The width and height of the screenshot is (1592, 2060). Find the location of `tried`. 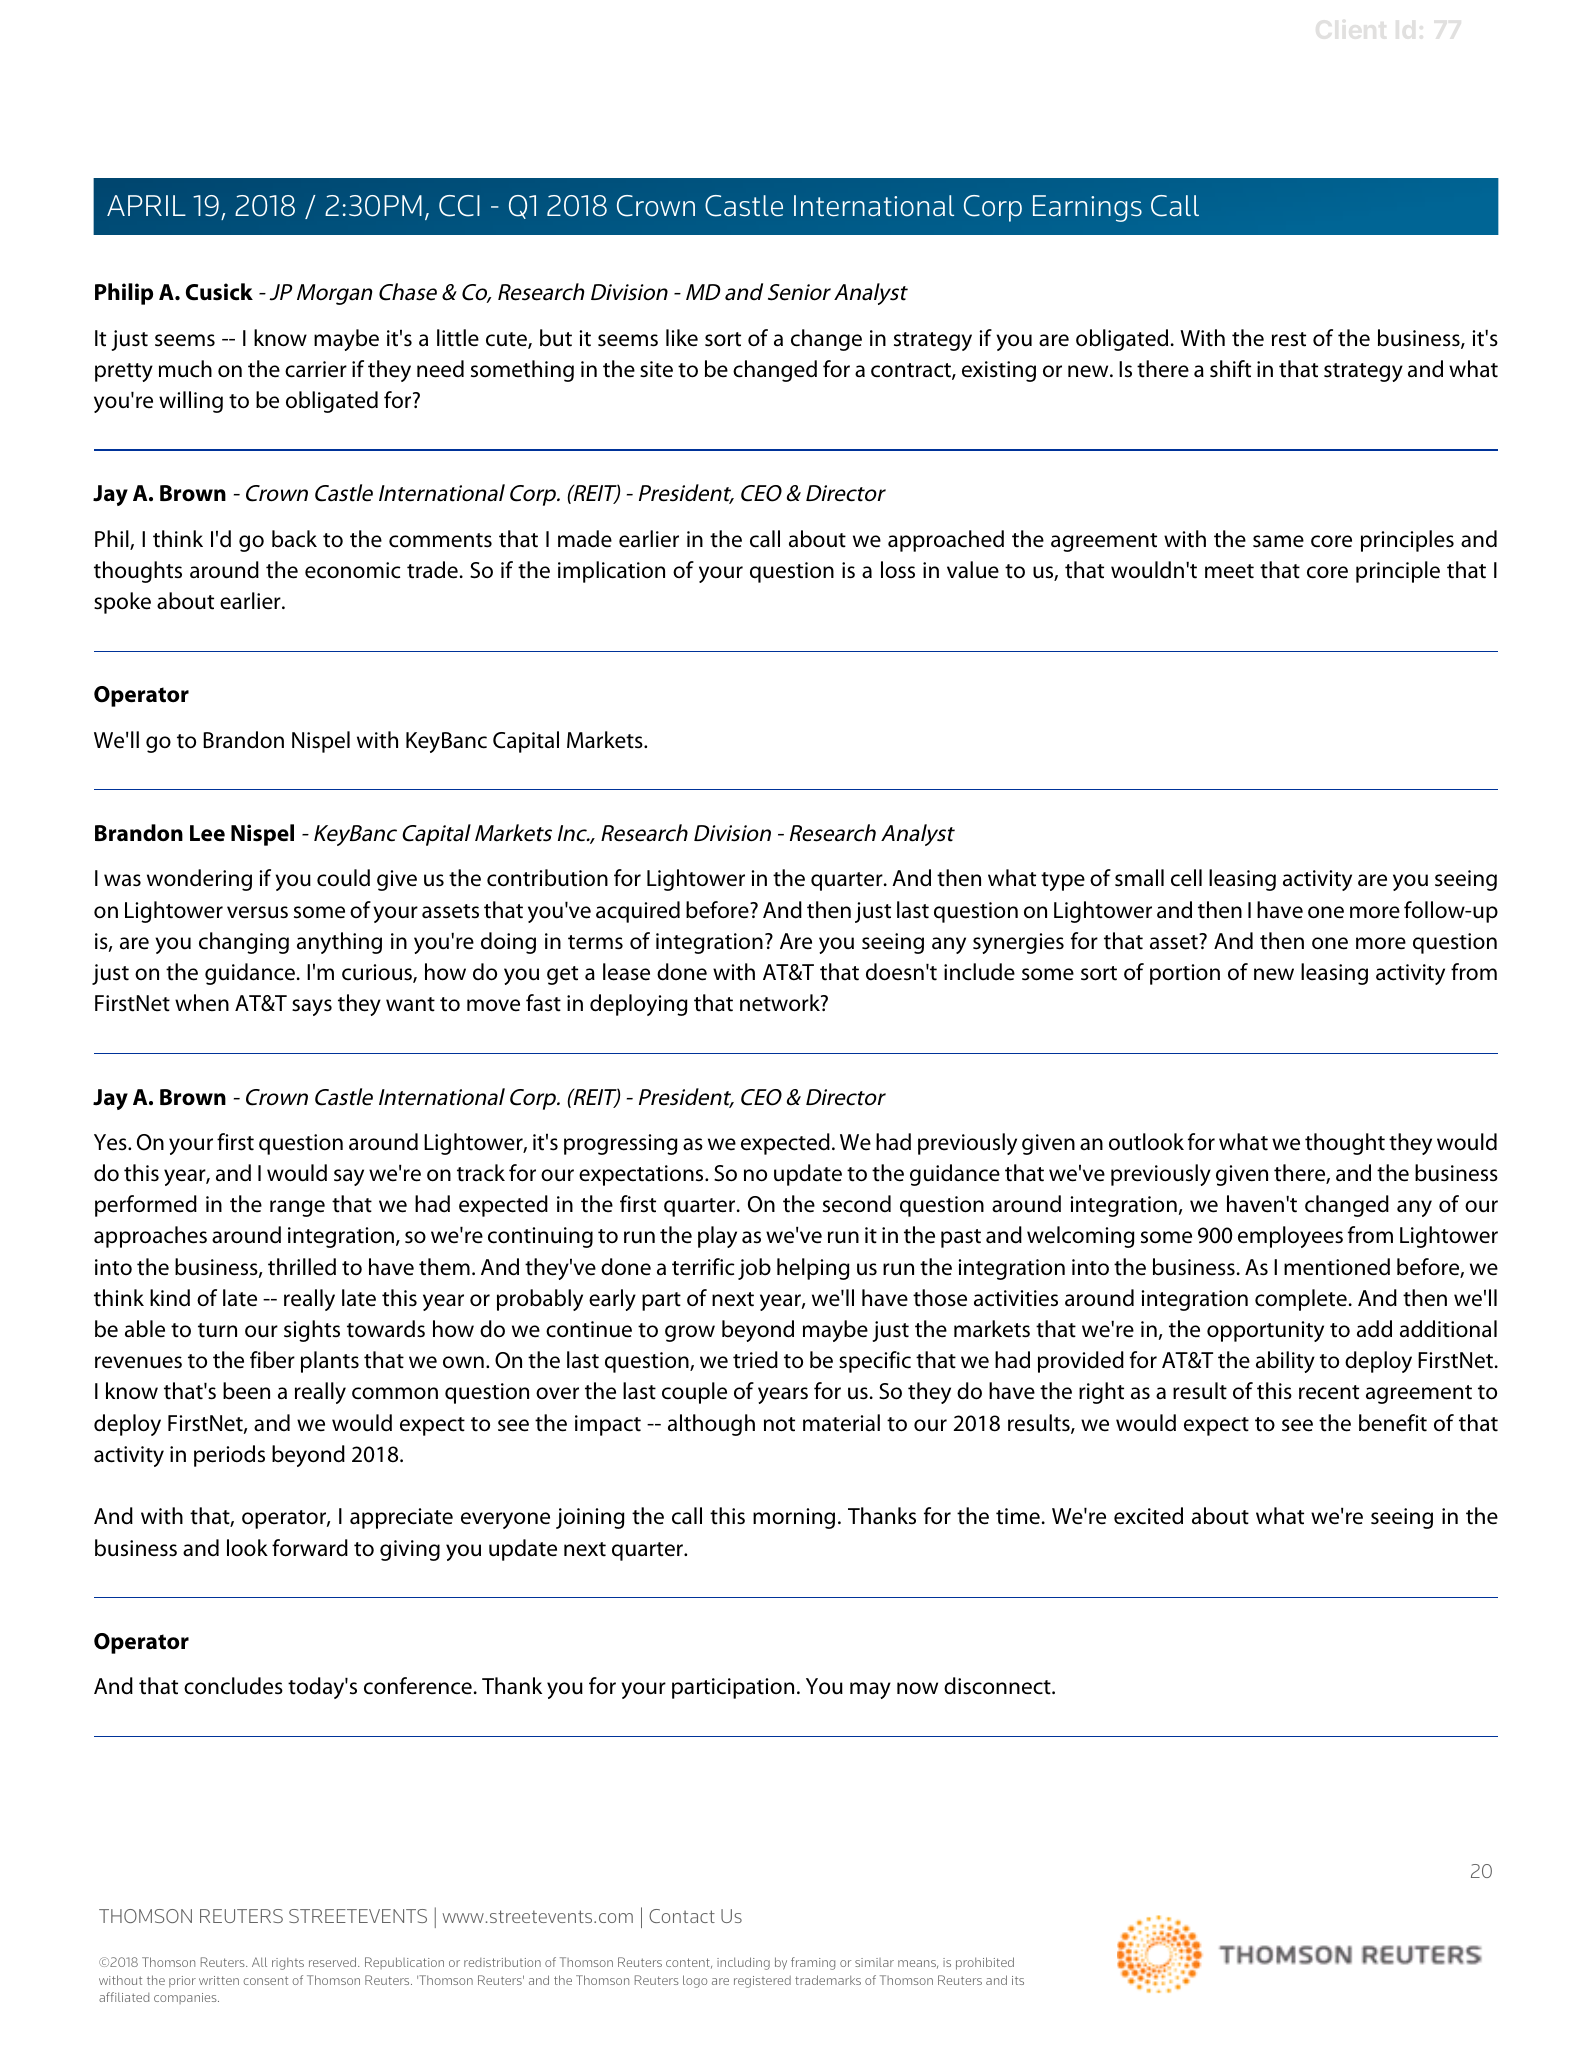

tried is located at coordinates (755, 1360).
